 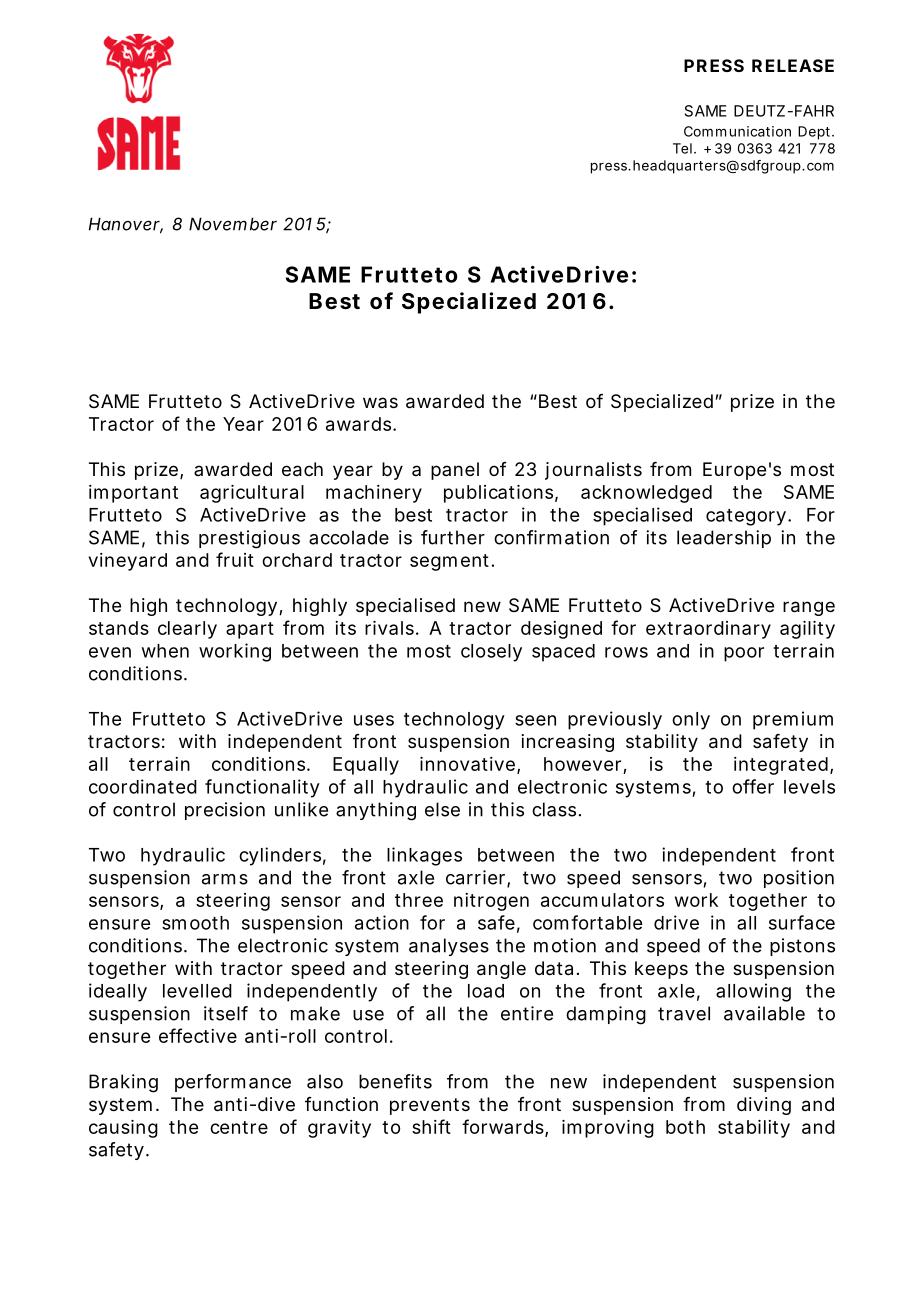 What do you see at coordinates (764, 1106) in the page?
I see `diving` at bounding box center [764, 1106].
